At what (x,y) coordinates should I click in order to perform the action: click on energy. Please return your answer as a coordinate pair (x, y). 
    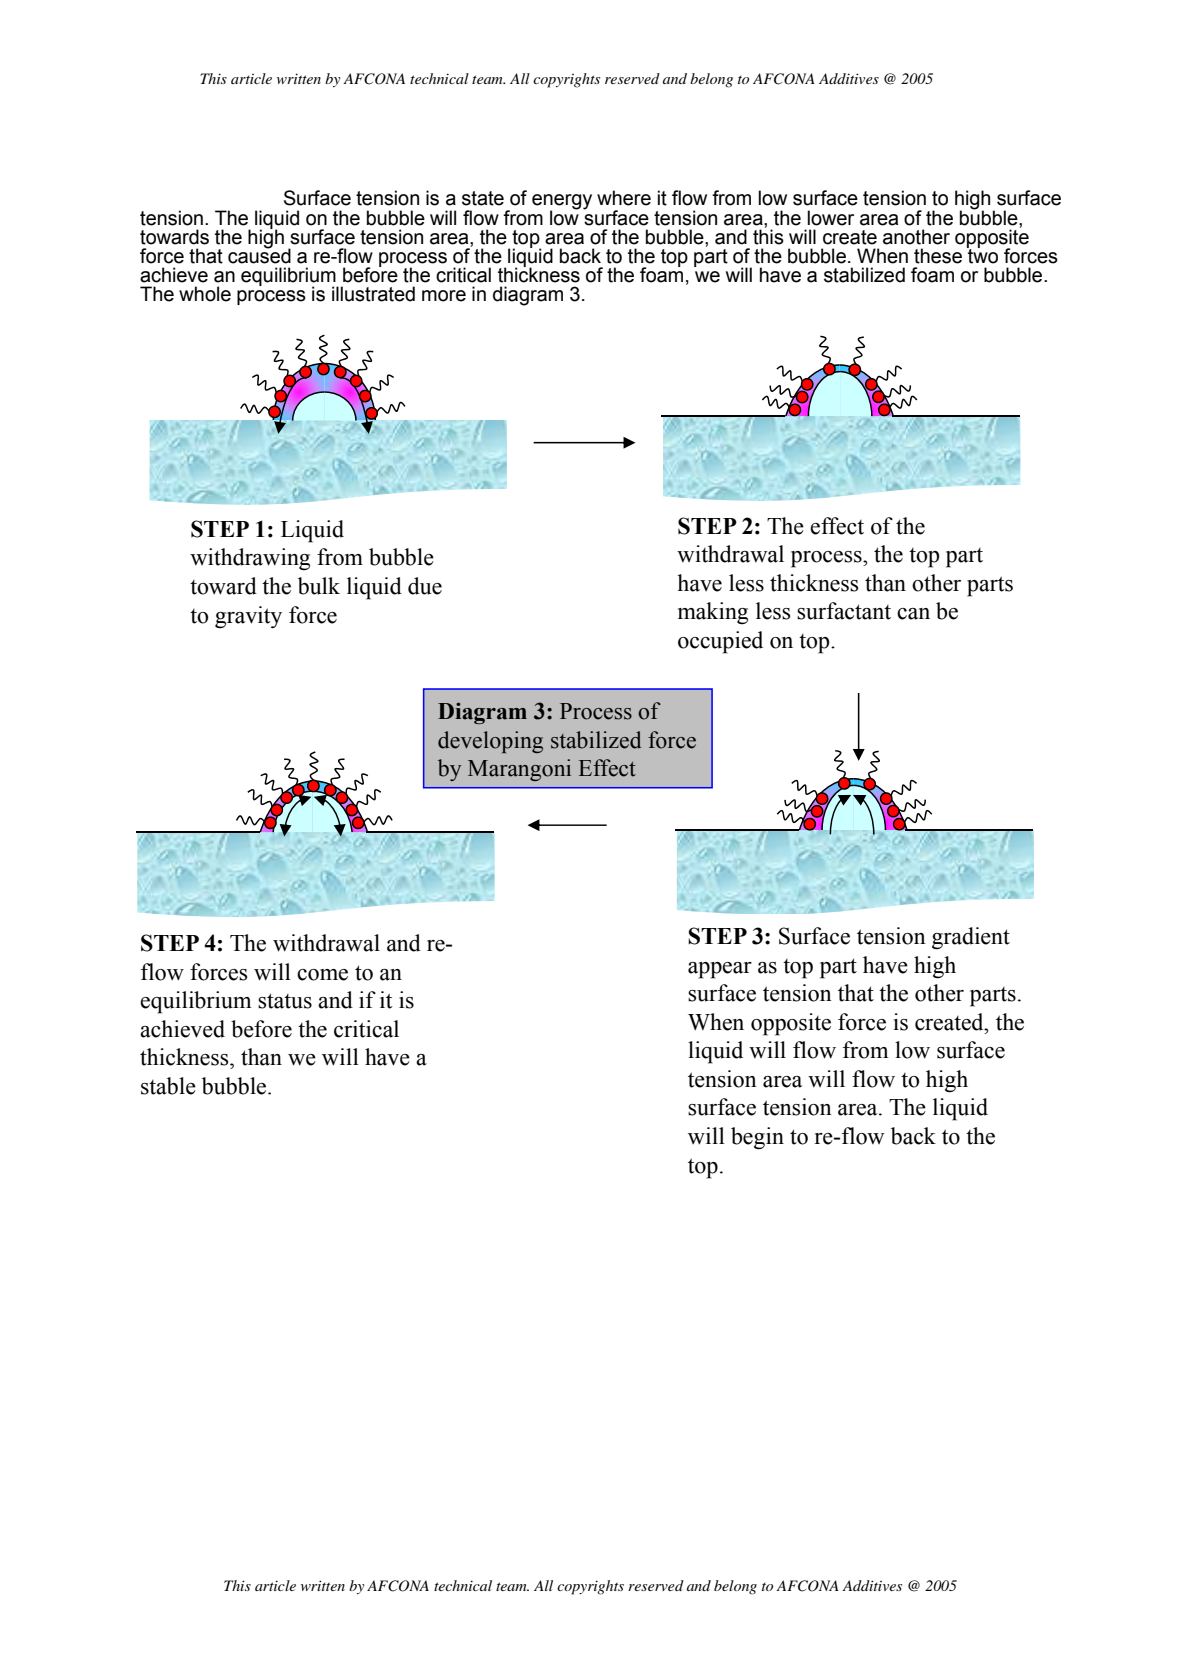
    Looking at the image, I should click on (562, 202).
